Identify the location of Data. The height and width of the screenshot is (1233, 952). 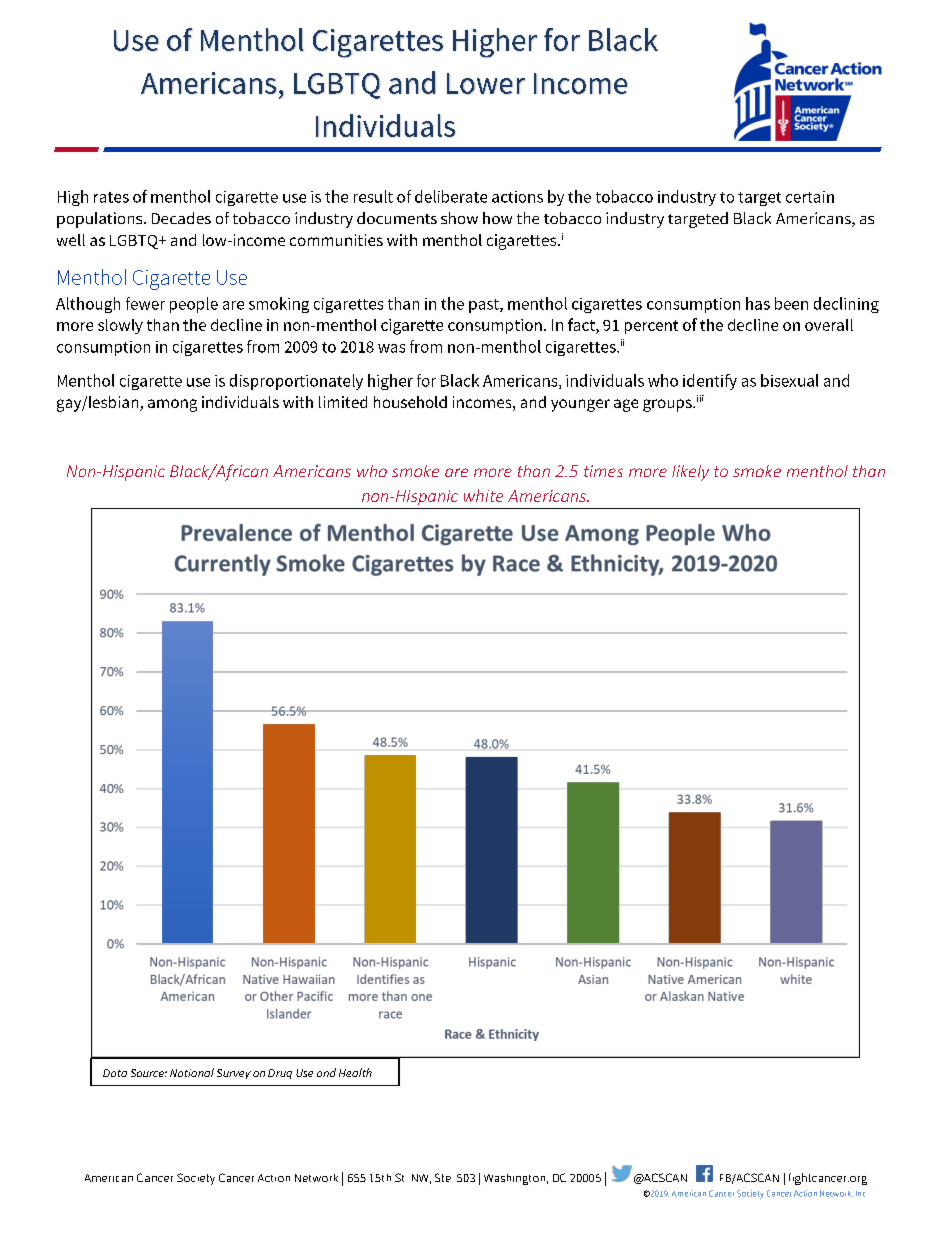
(115, 1073).
